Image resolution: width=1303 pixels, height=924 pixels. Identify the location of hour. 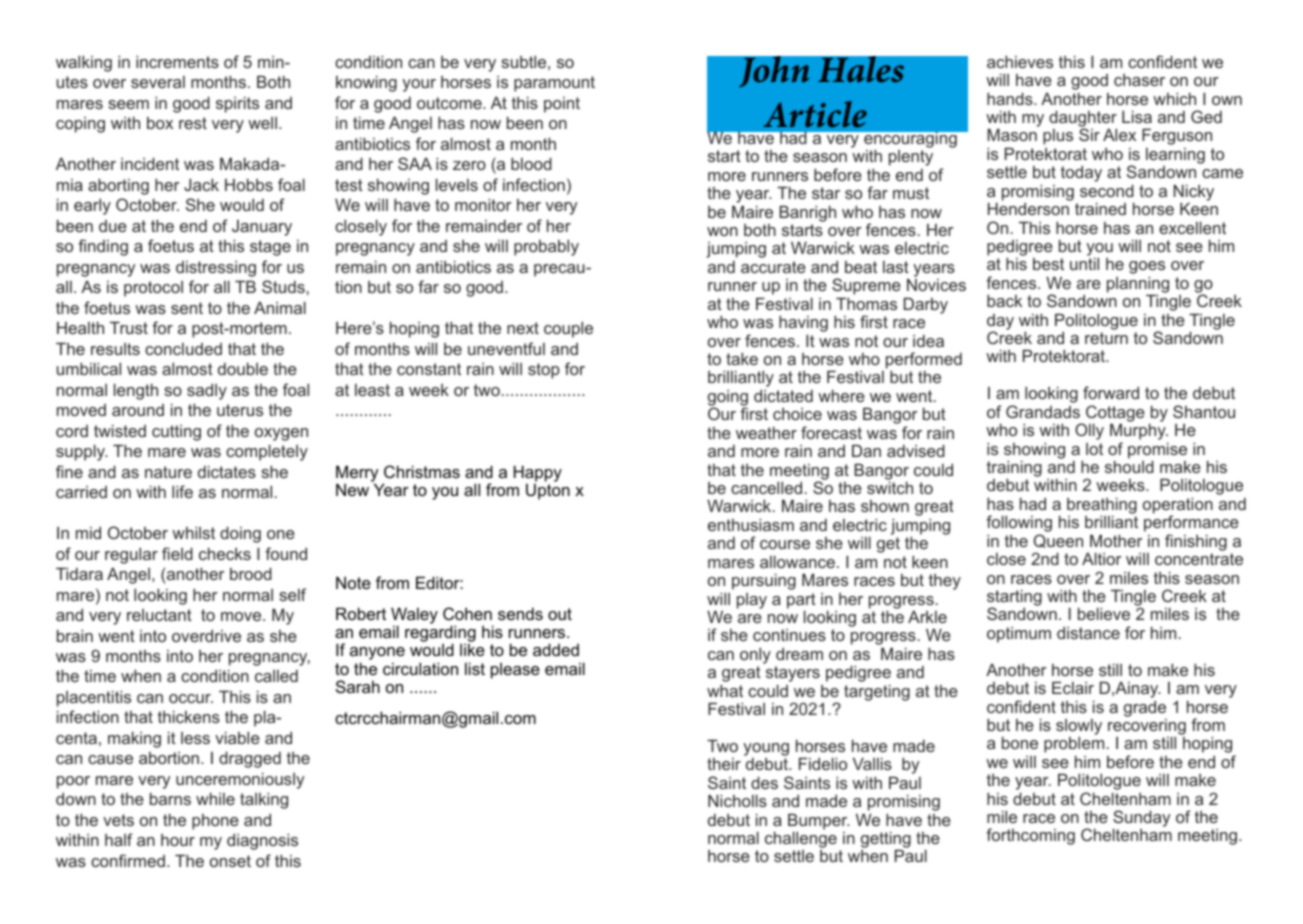
(178, 840).
